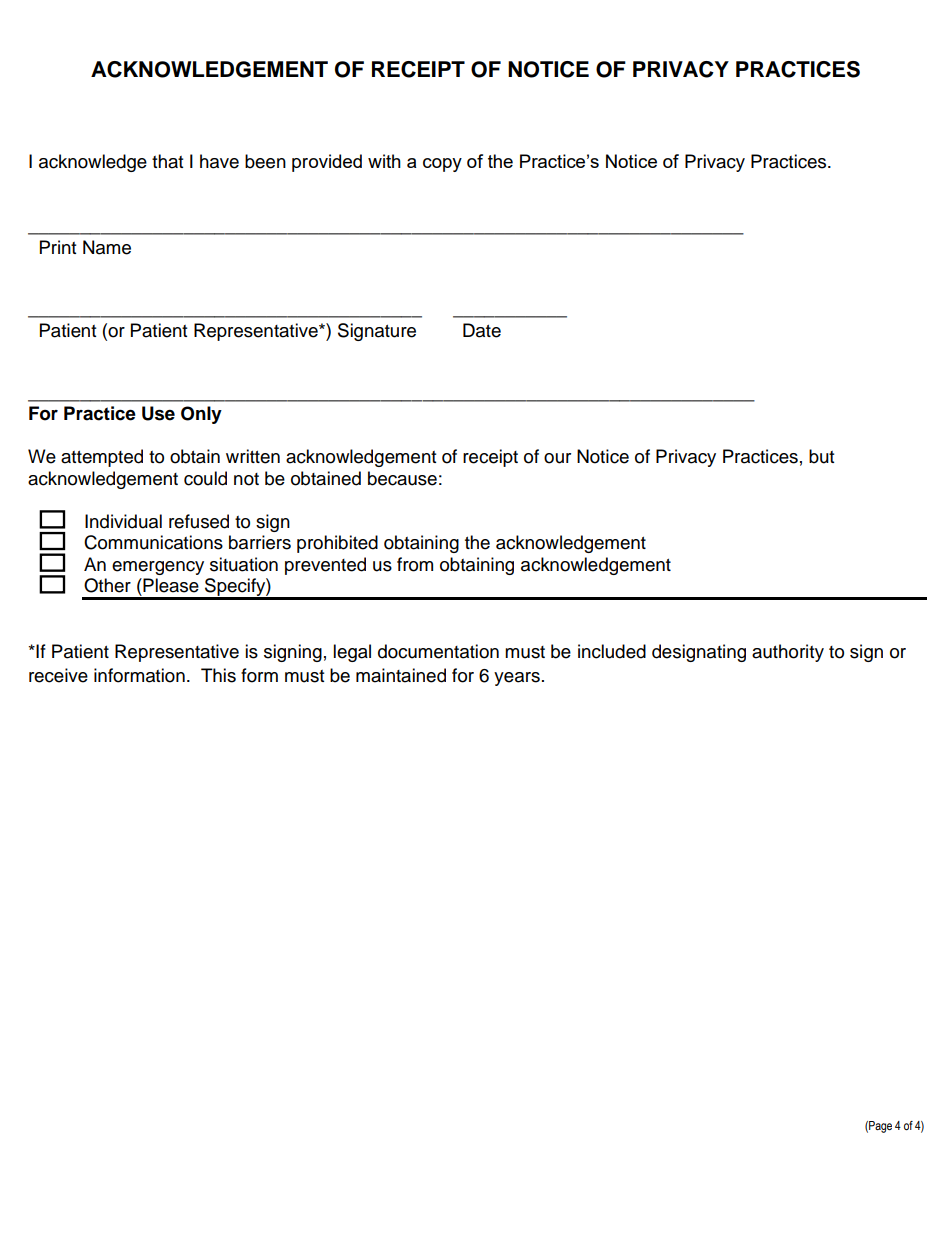 The height and width of the screenshot is (1233, 952). Describe the element at coordinates (107, 247) in the screenshot. I see `Name` at that location.
